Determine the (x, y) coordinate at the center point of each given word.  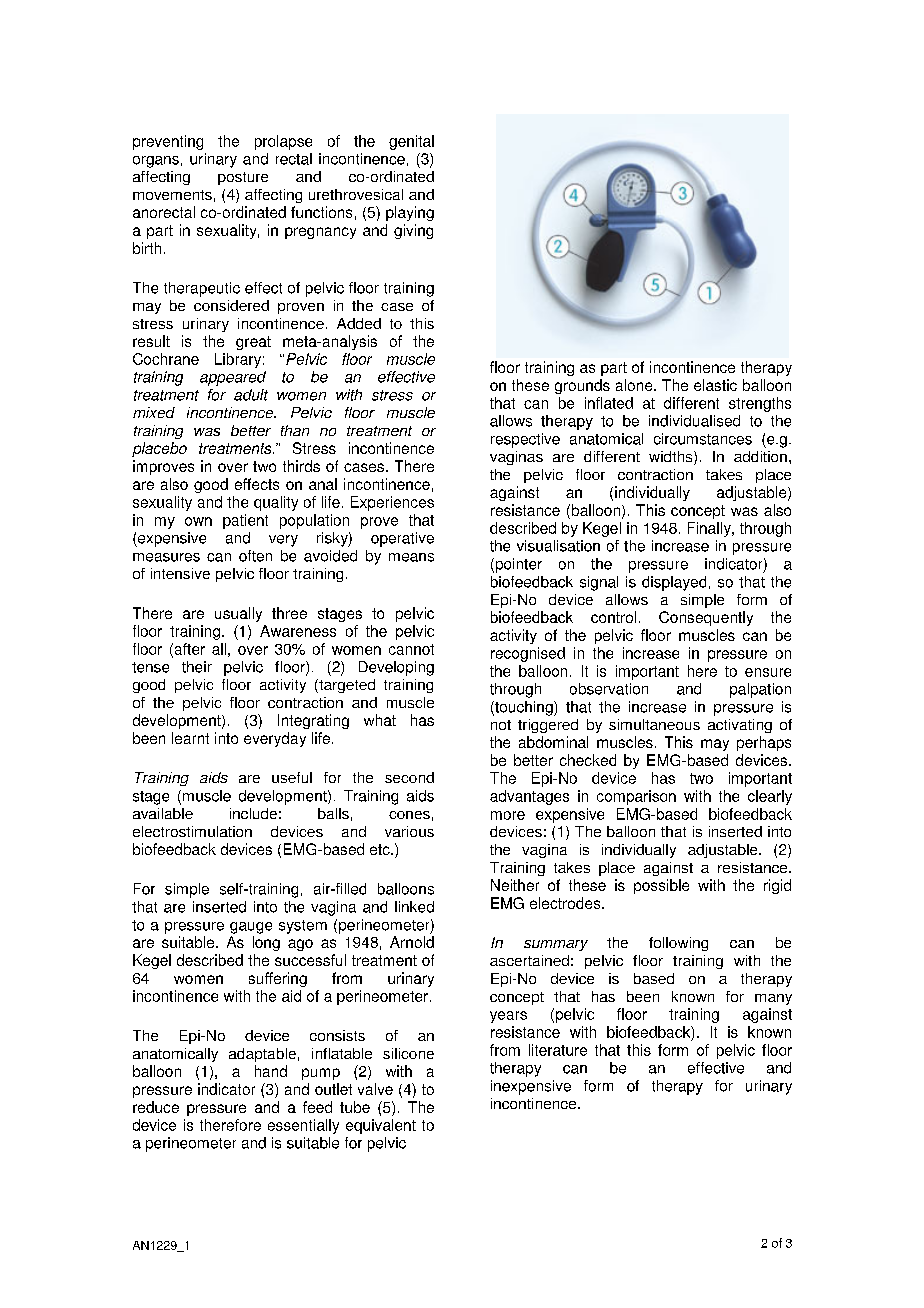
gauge (251, 928)
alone (635, 385)
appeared (233, 378)
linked (414, 907)
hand (271, 1071)
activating (740, 726)
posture (243, 178)
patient (245, 521)
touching (524, 708)
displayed (674, 583)
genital (411, 142)
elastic (715, 385)
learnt (190, 738)
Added (359, 323)
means (411, 557)
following (678, 944)
